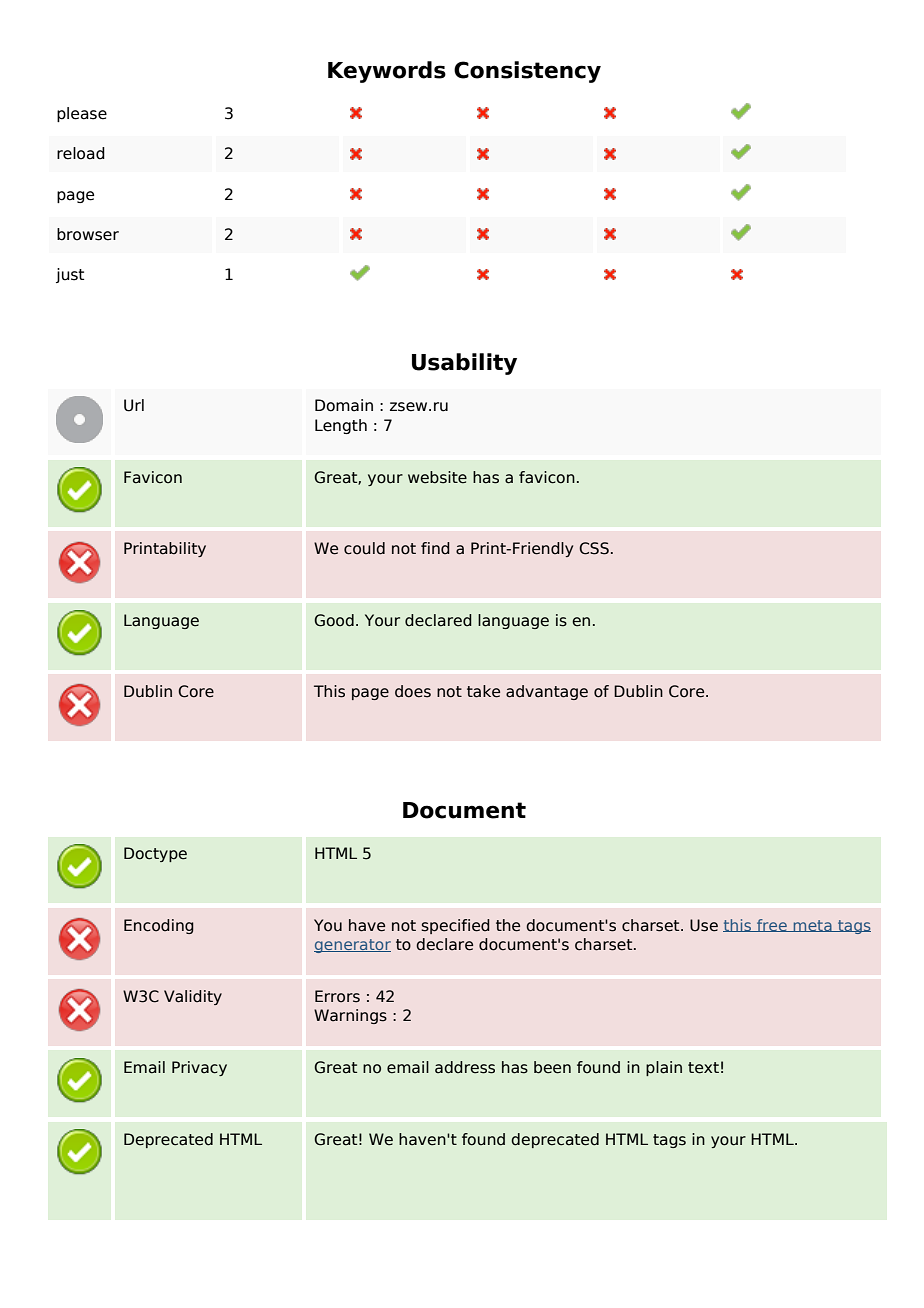 Image resolution: width=924 pixels, height=1308 pixels. I want to click on Good, so click(334, 620).
